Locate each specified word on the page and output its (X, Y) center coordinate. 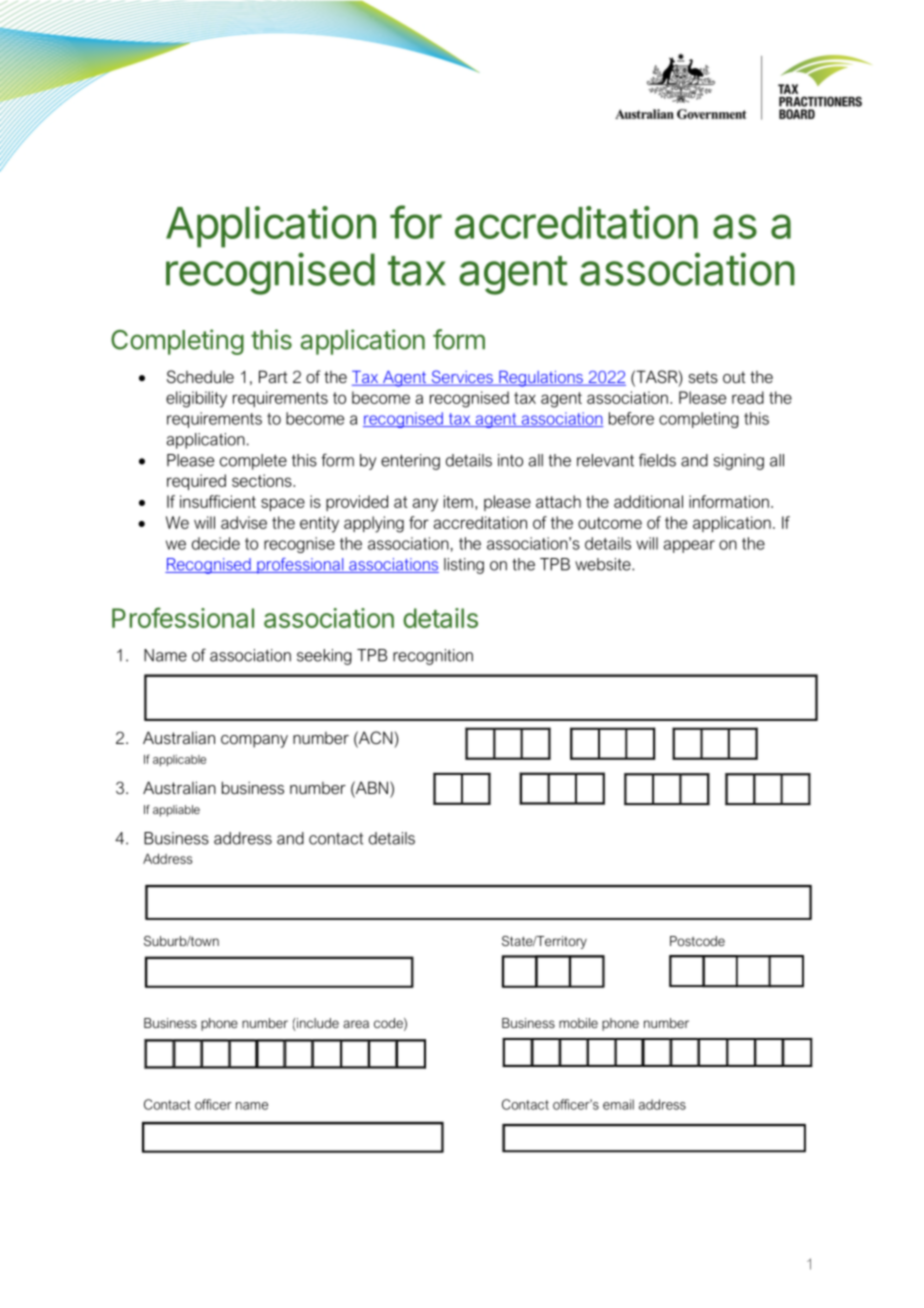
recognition (433, 657)
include (317, 1024)
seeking (324, 657)
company (254, 741)
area (356, 1024)
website (604, 564)
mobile (578, 1023)
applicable (179, 760)
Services (462, 378)
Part (273, 376)
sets (703, 377)
